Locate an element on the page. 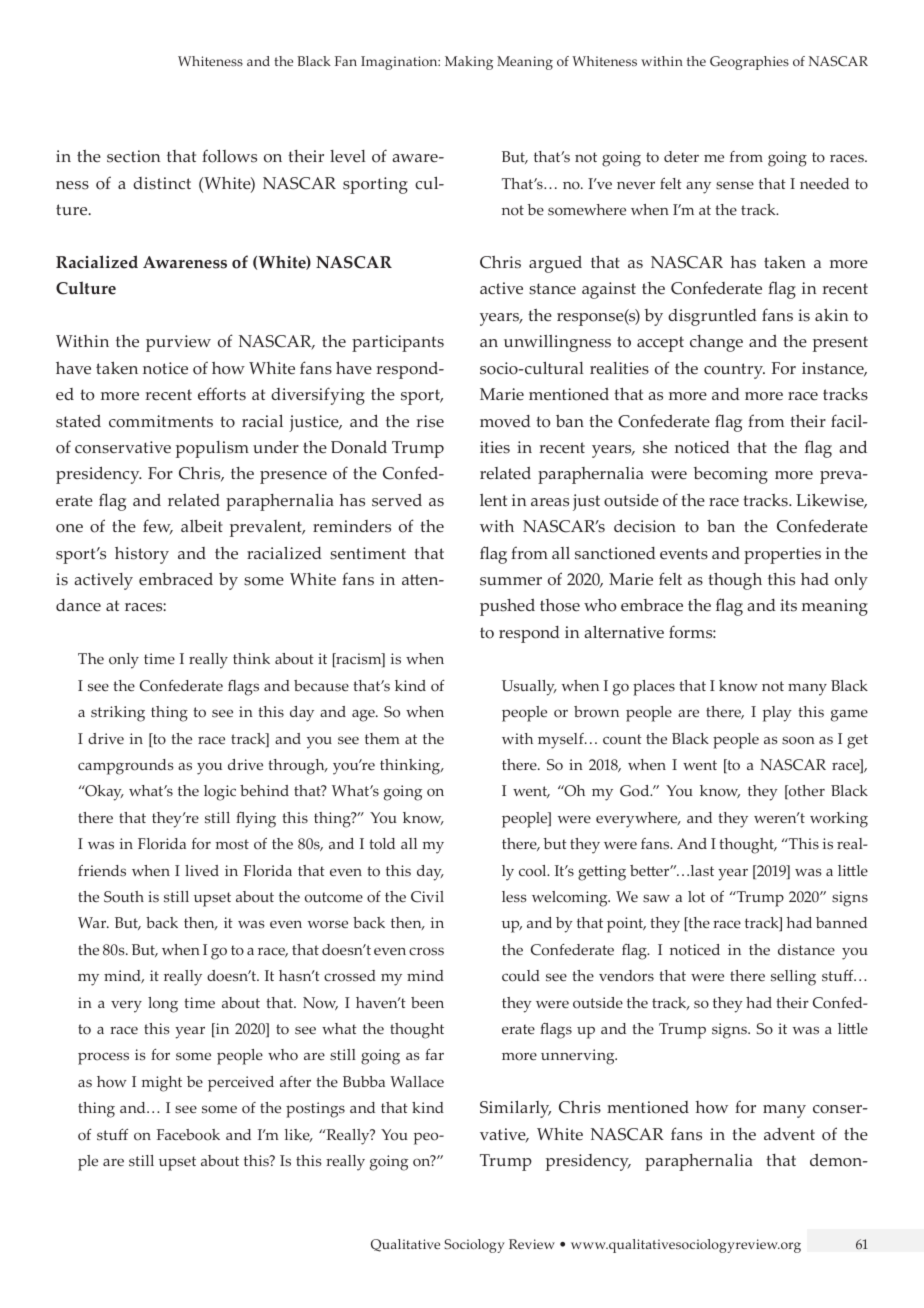 Image resolution: width=924 pixels, height=1308 pixels. level is located at coordinates (348, 156).
